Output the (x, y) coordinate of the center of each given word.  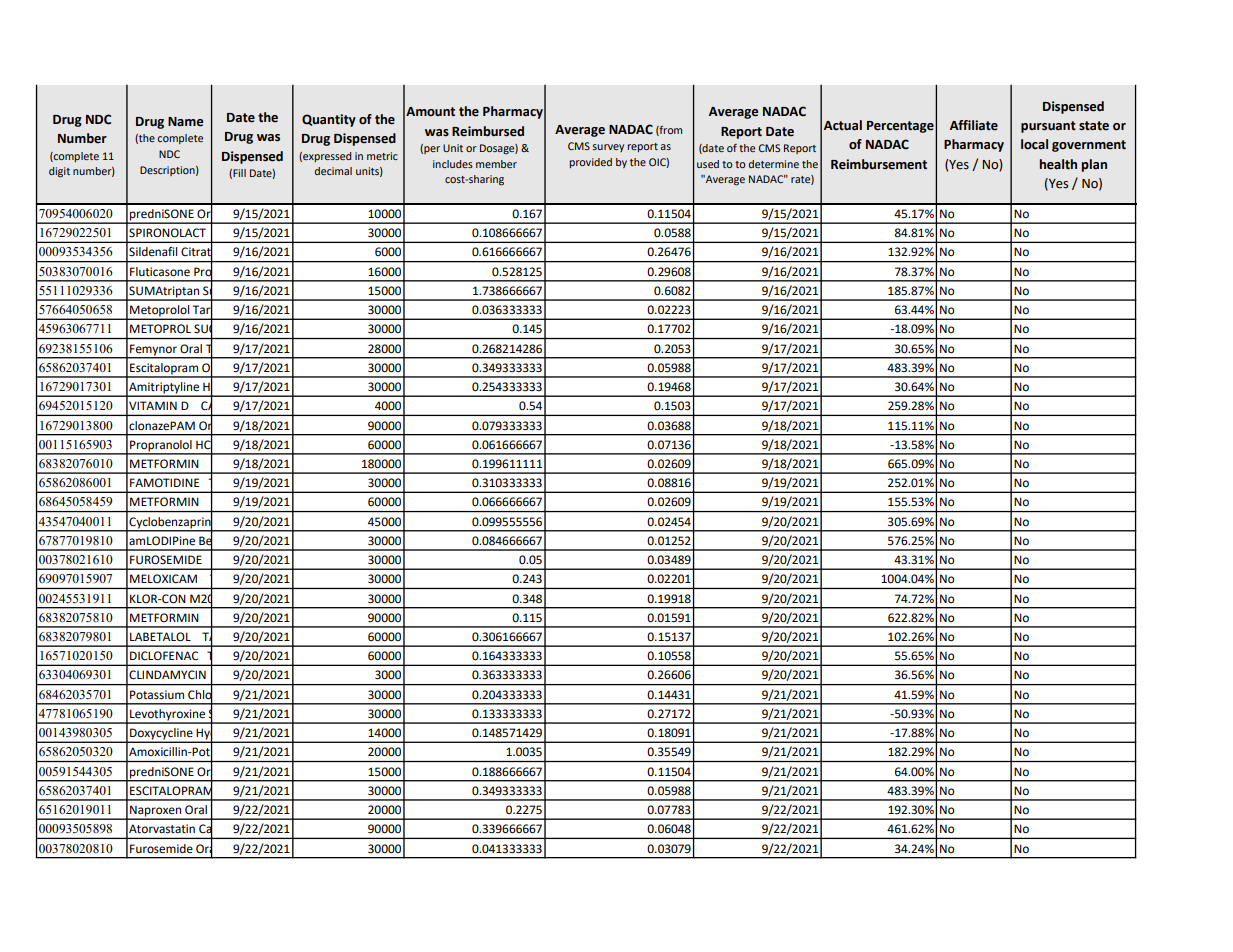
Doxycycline (161, 735)
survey (608, 148)
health (1058, 164)
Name (185, 122)
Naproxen (156, 812)
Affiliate (974, 125)
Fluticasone (160, 272)
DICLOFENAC (164, 656)
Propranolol (161, 447)
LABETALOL (160, 637)
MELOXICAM (163, 578)
